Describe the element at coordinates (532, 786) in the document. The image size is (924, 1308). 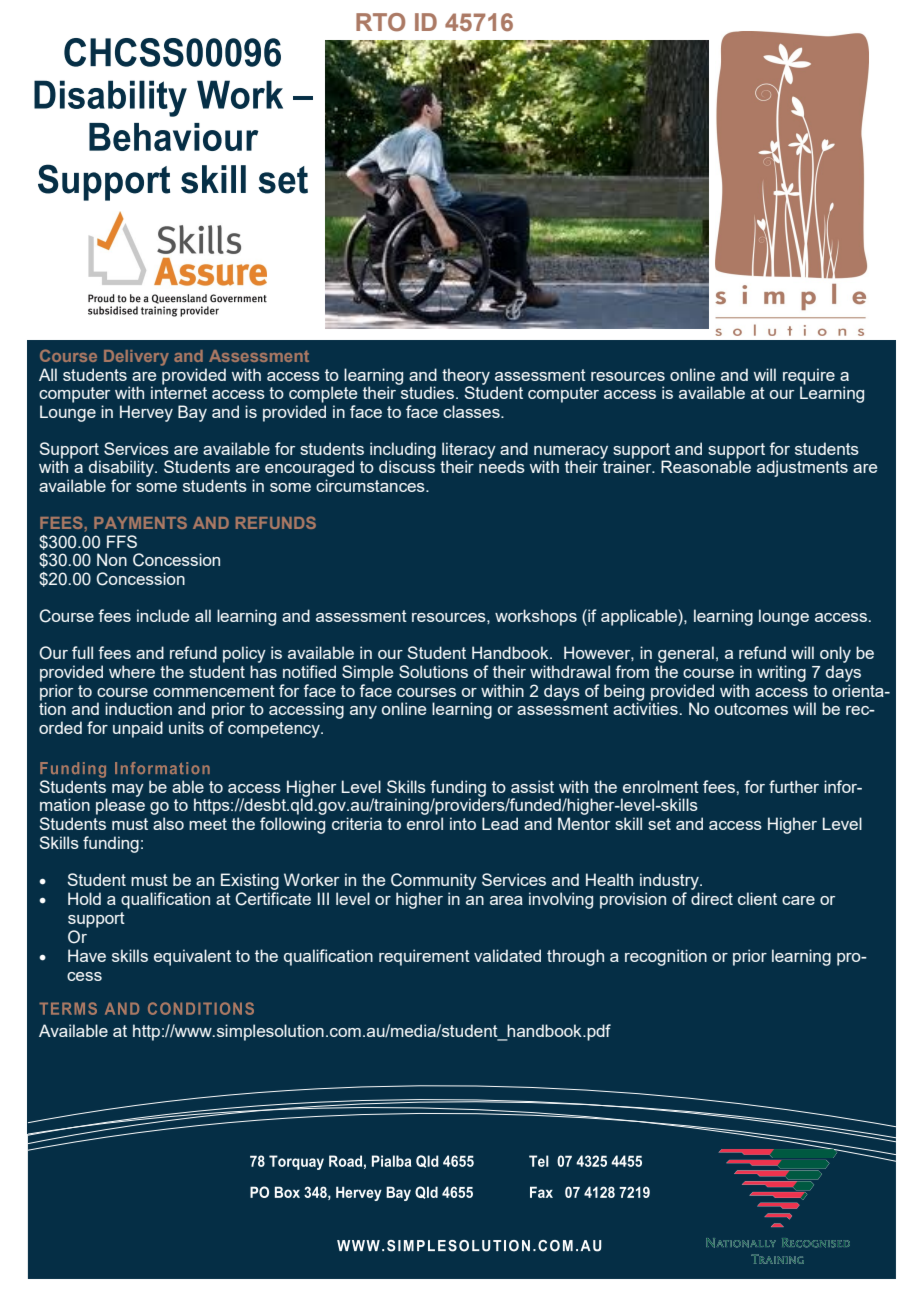
I see `assist` at that location.
